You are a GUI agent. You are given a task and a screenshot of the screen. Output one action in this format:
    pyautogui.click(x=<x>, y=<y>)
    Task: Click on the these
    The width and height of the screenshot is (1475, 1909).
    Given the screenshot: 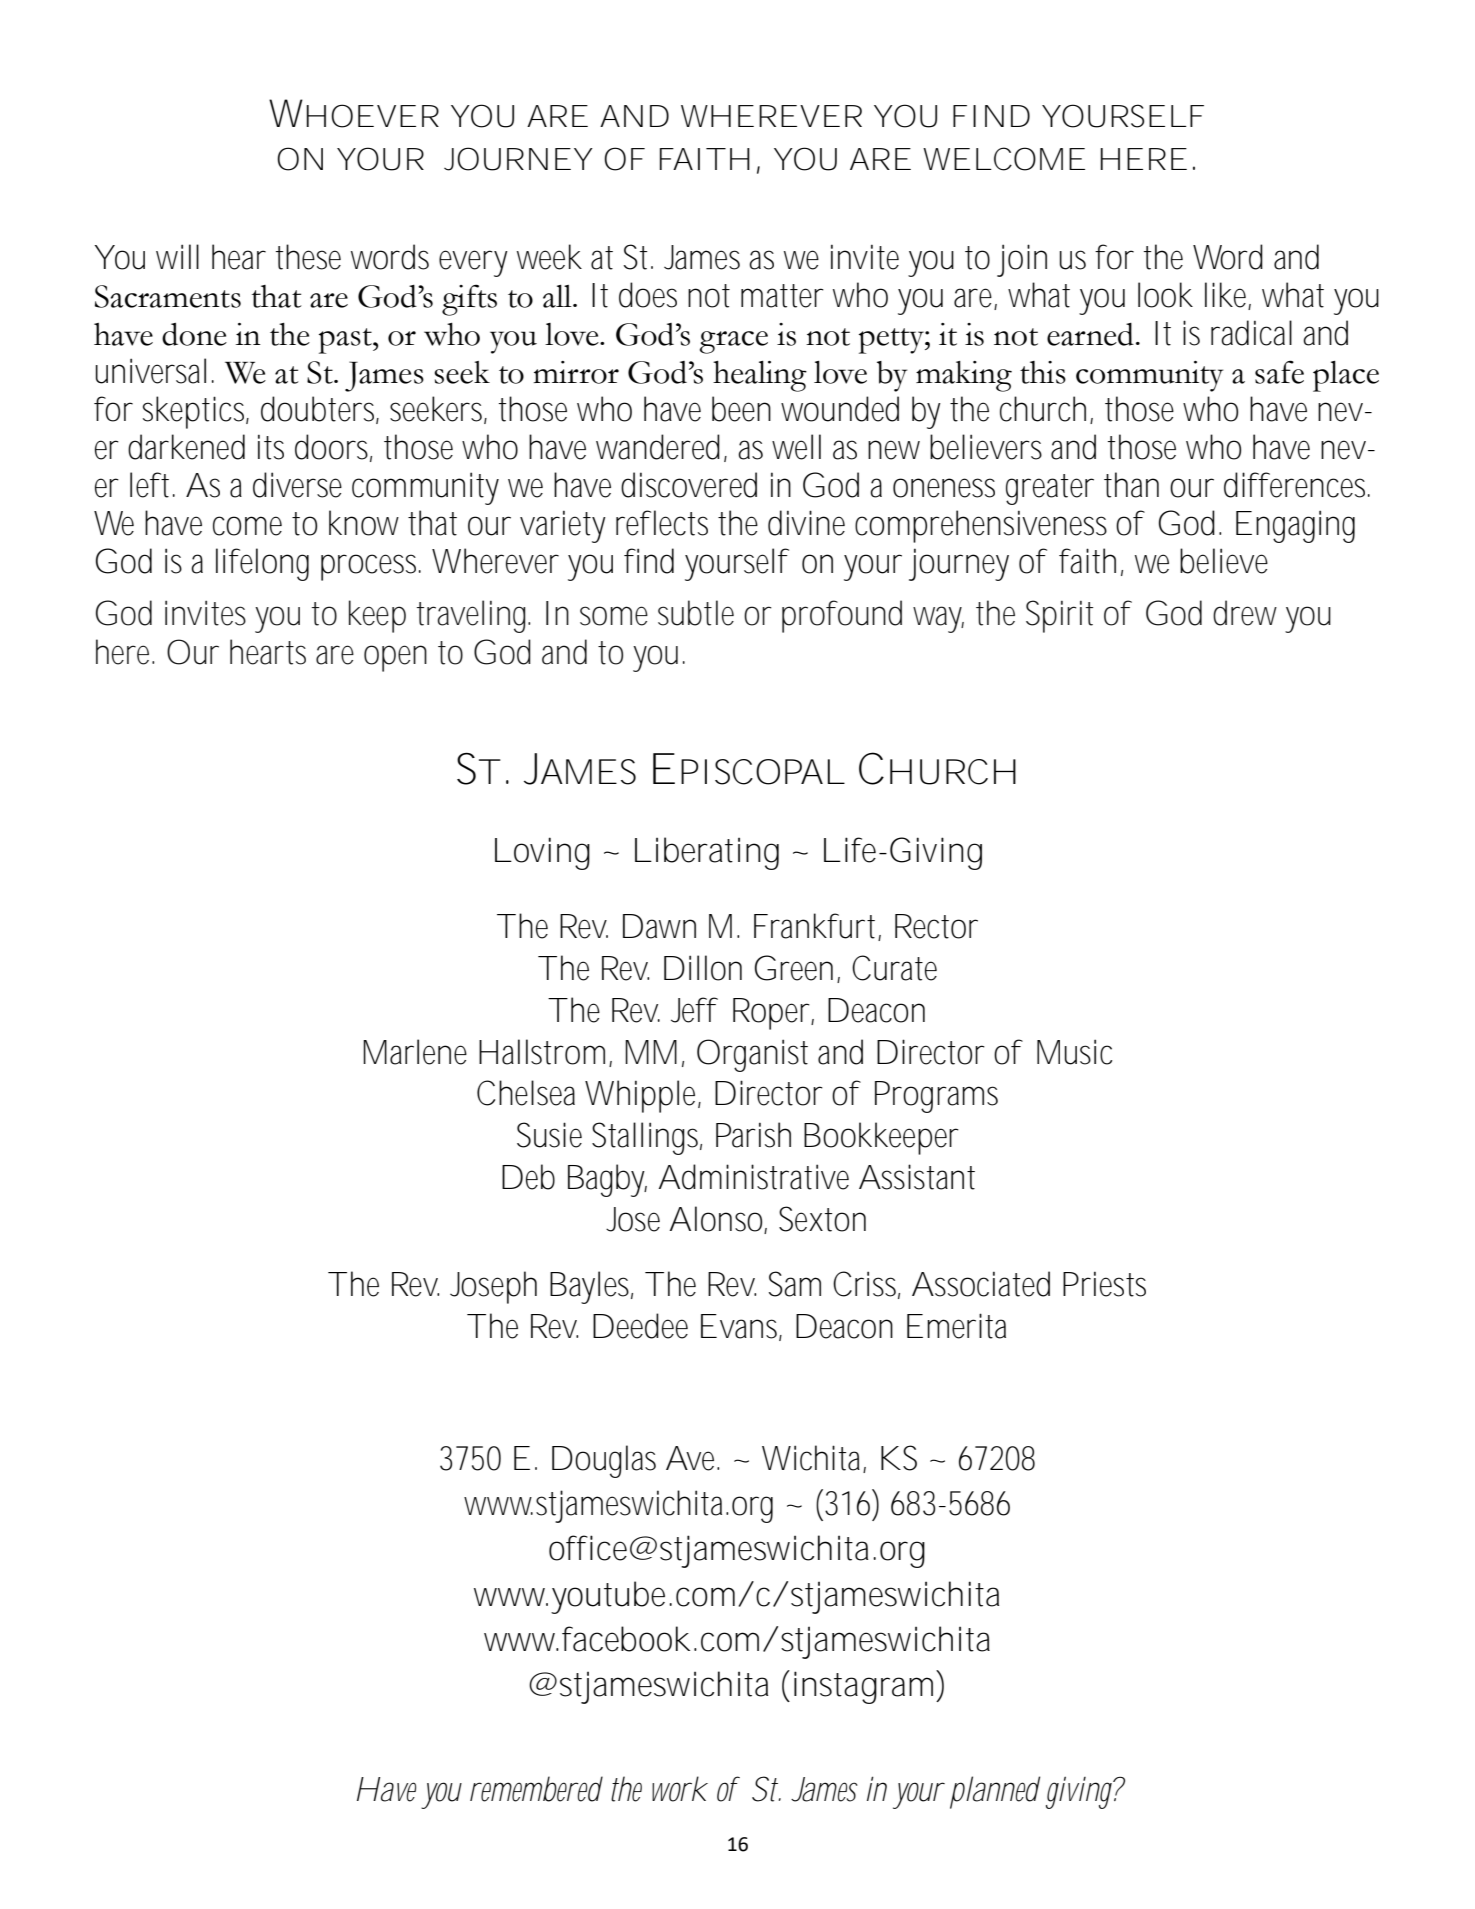 What is the action you would take?
    pyautogui.click(x=308, y=257)
